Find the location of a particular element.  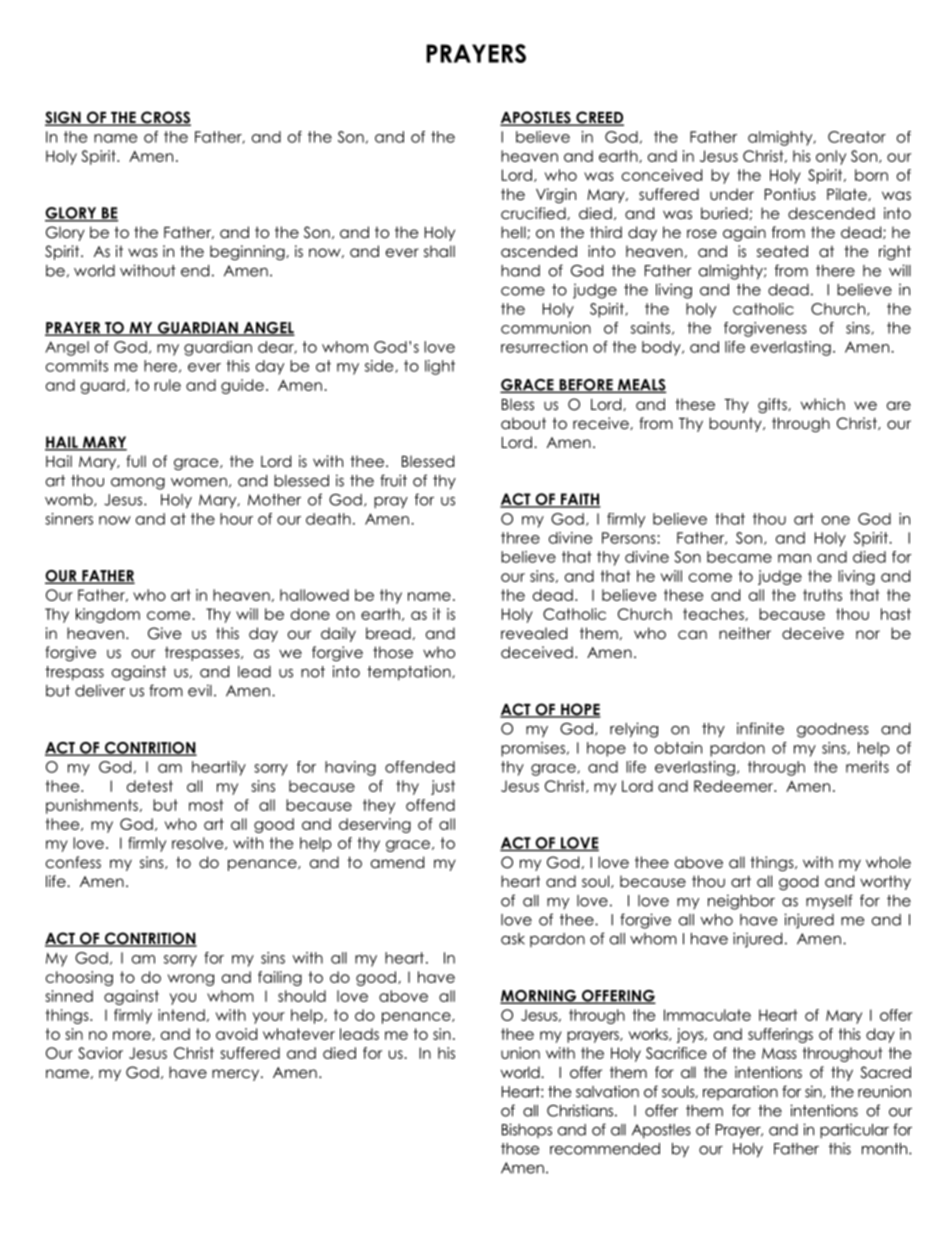

salvation is located at coordinates (607, 1091).
